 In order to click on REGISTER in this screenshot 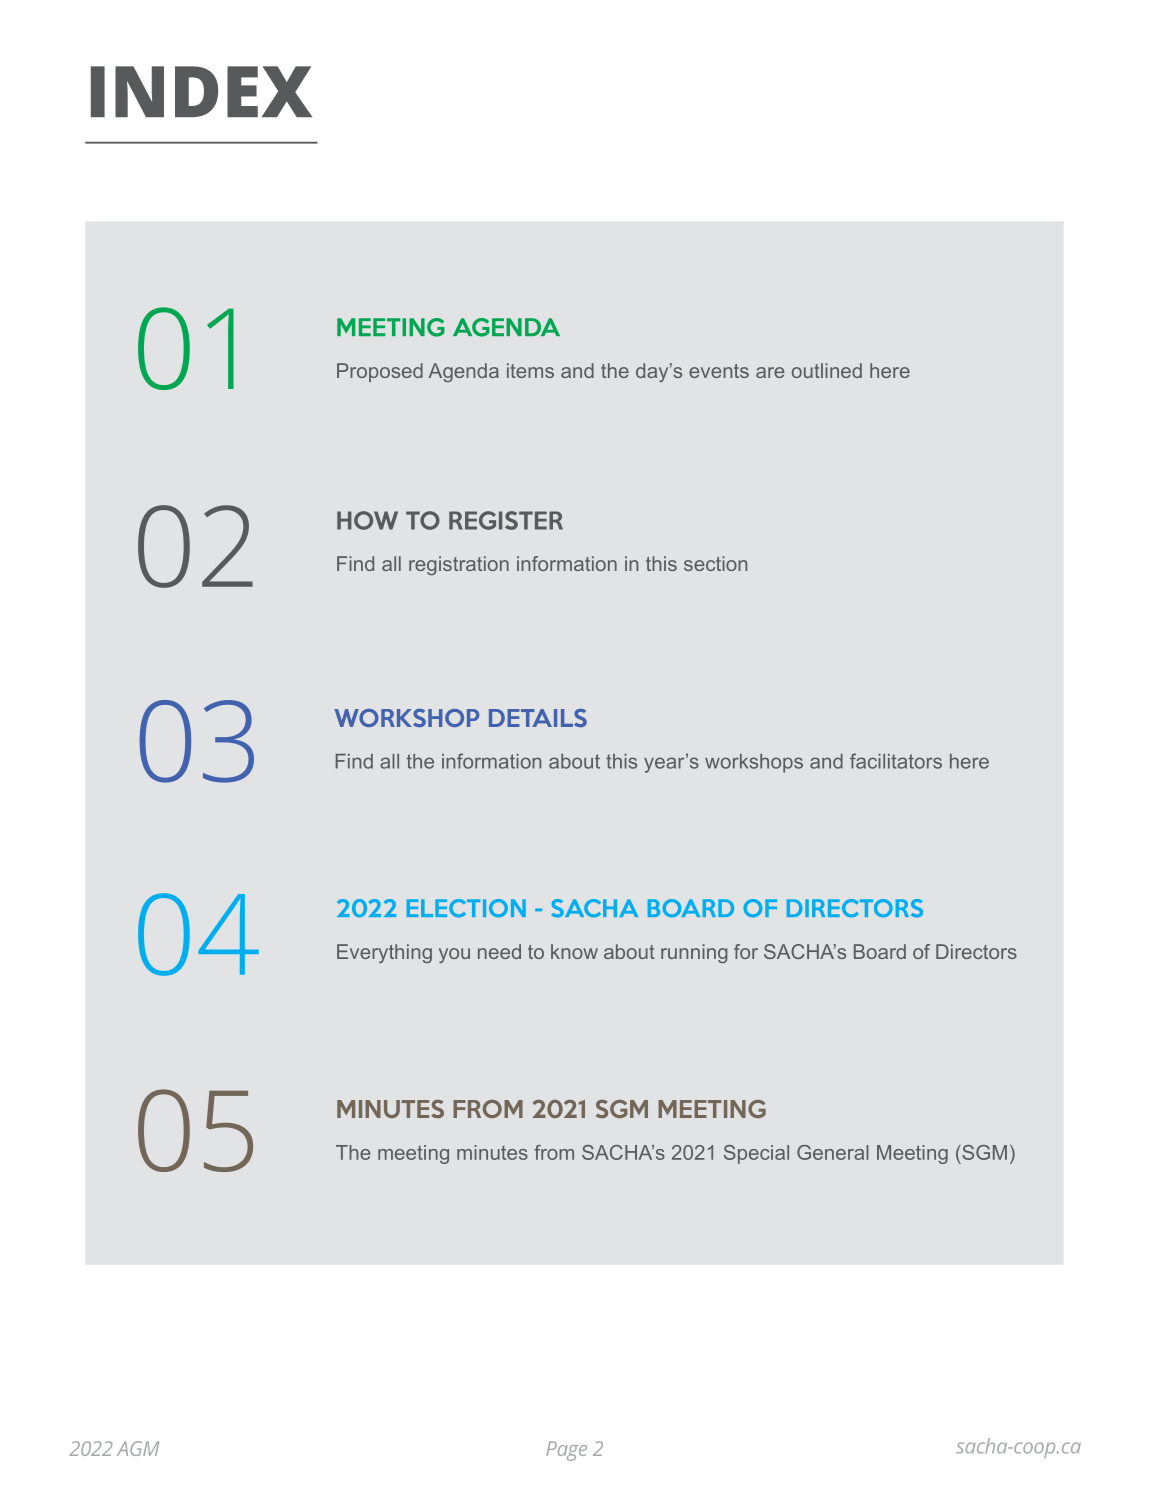, I will do `click(506, 520)`.
